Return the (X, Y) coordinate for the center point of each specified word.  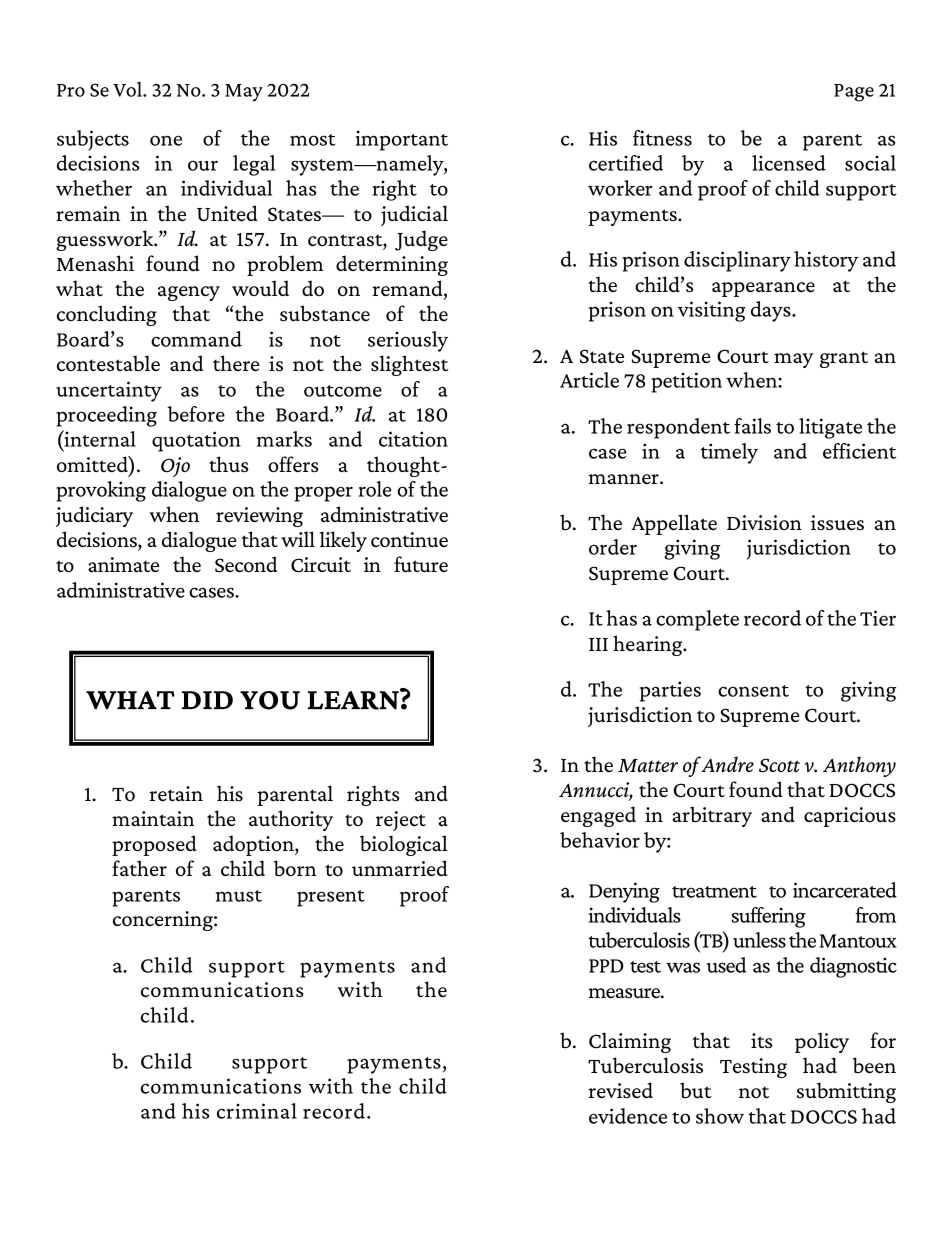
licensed (789, 163)
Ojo (175, 467)
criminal (257, 1111)
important (402, 140)
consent (753, 691)
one (166, 140)
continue (409, 539)
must (239, 896)
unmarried (400, 868)
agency (189, 293)
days (772, 311)
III (598, 644)
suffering (769, 917)
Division (764, 522)
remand (408, 289)
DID (207, 700)
